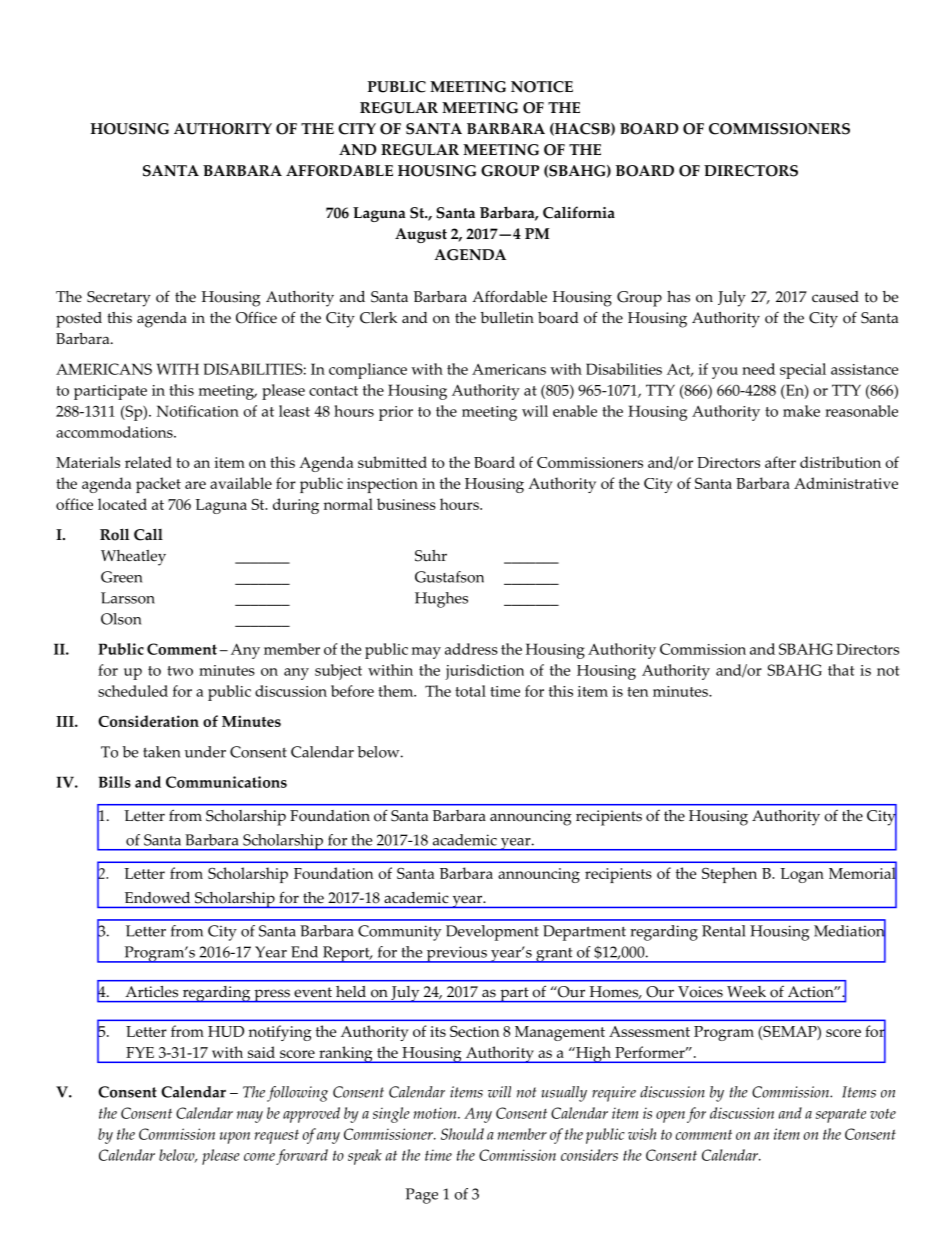  What do you see at coordinates (114, 782) in the screenshot?
I see `Bills` at bounding box center [114, 782].
